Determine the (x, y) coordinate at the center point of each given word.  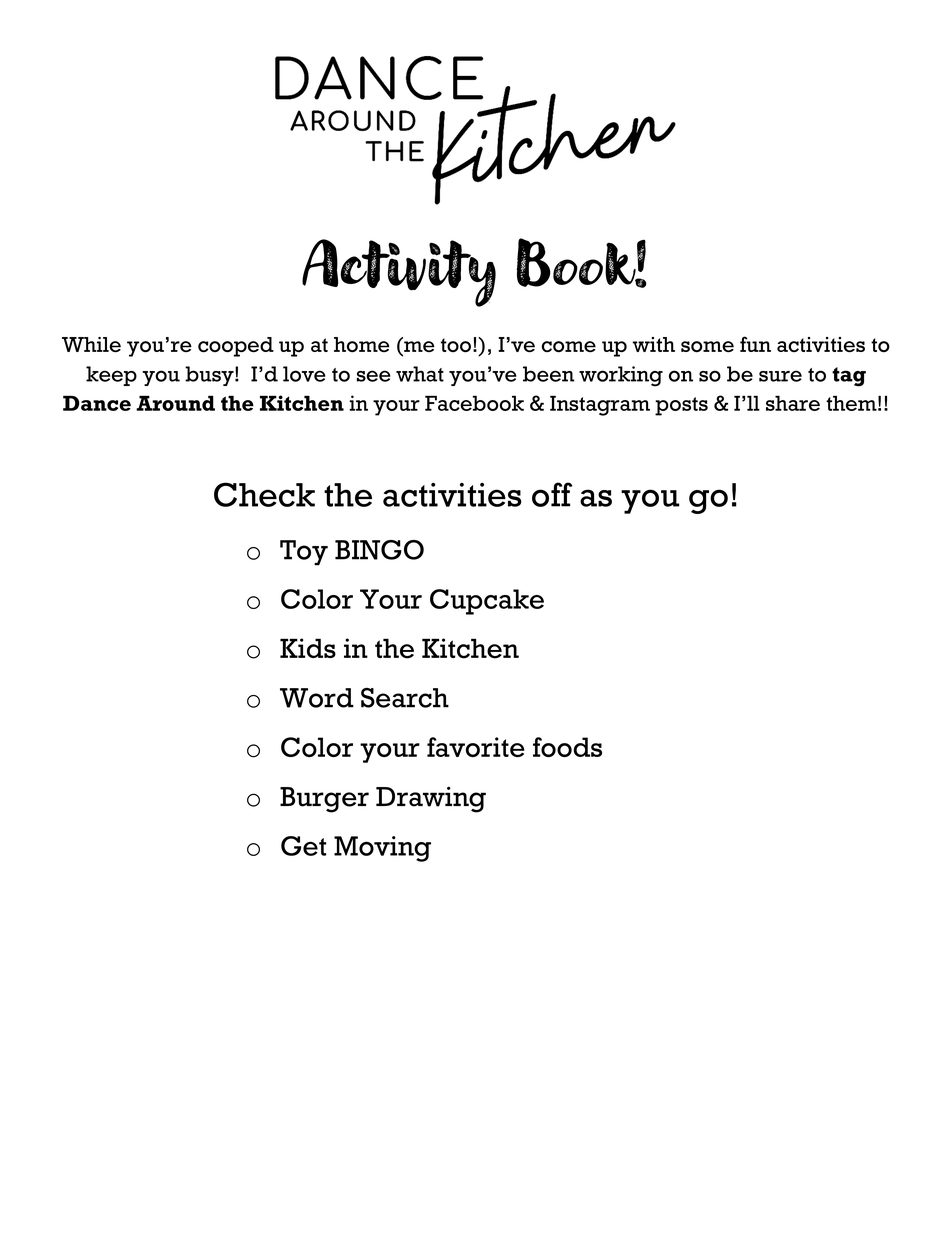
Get (303, 846)
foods (567, 747)
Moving (382, 849)
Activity (399, 273)
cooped (236, 347)
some (707, 346)
